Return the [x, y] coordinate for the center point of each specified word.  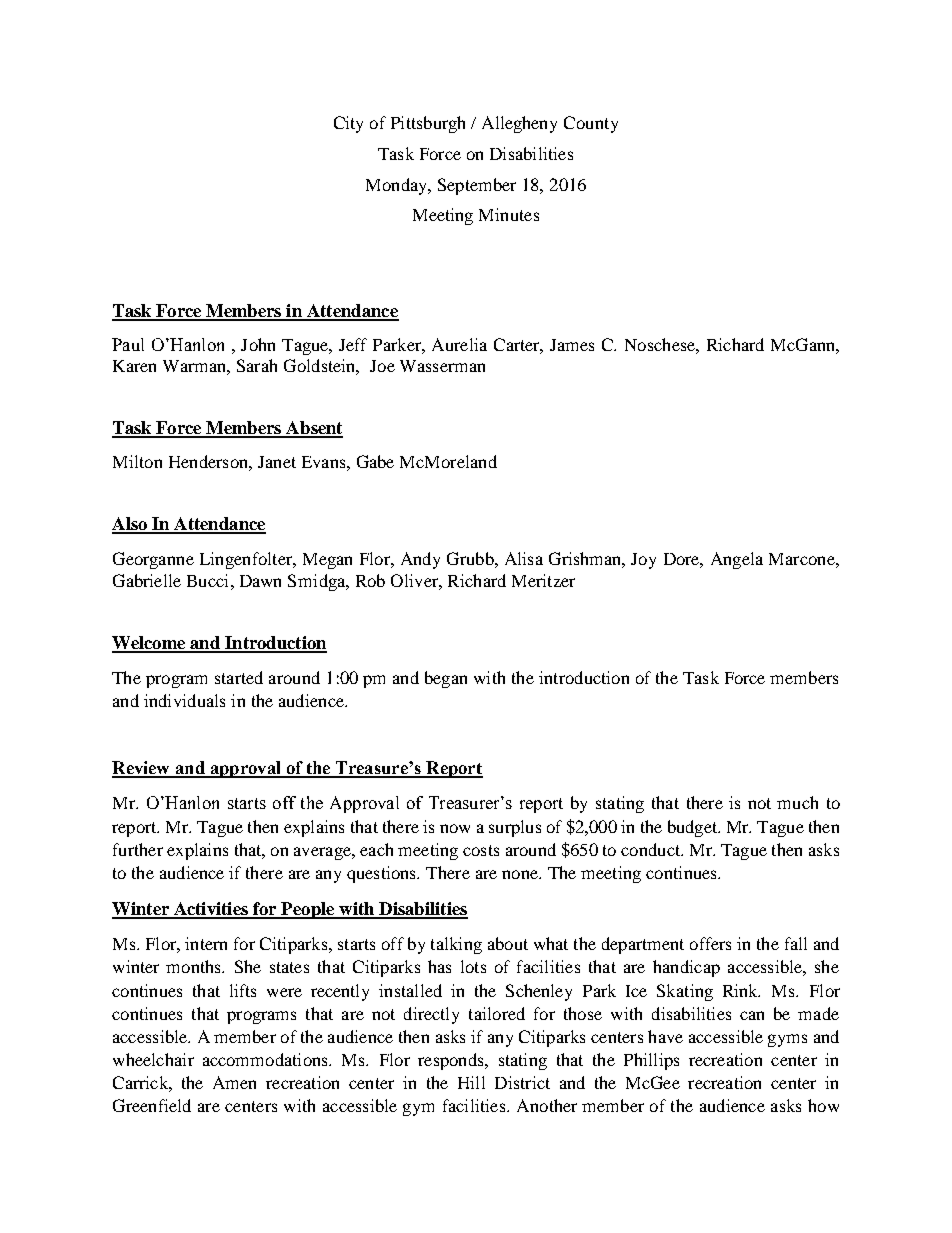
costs [481, 850]
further [138, 849]
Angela [737, 560]
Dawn [260, 581]
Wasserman [442, 366]
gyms [787, 1040]
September [477, 186]
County [591, 124]
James [572, 345]
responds [452, 1061]
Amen [234, 1082]
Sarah [257, 365]
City [348, 124]
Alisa [524, 558]
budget [693, 828]
